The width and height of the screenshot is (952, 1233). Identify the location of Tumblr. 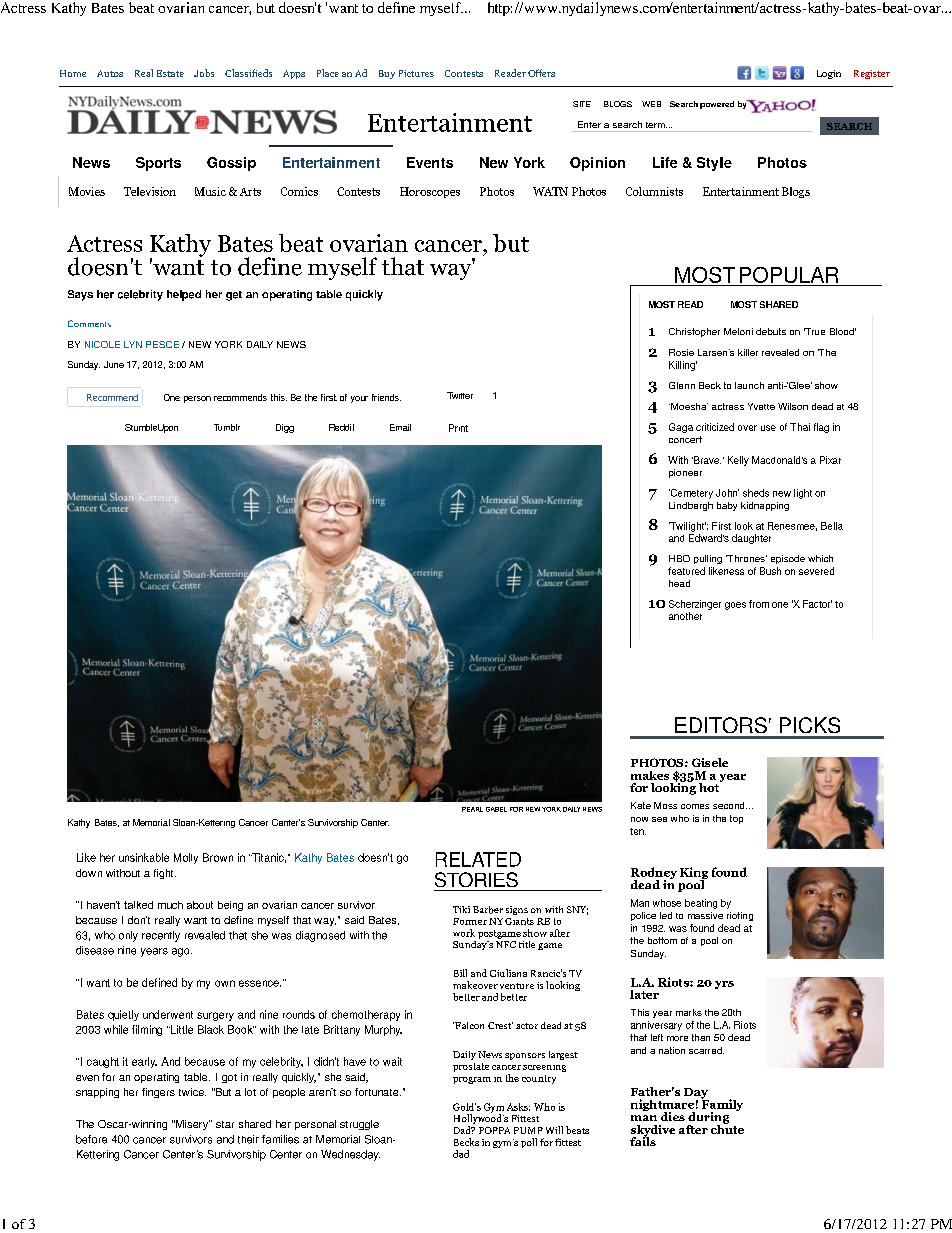
(227, 427).
